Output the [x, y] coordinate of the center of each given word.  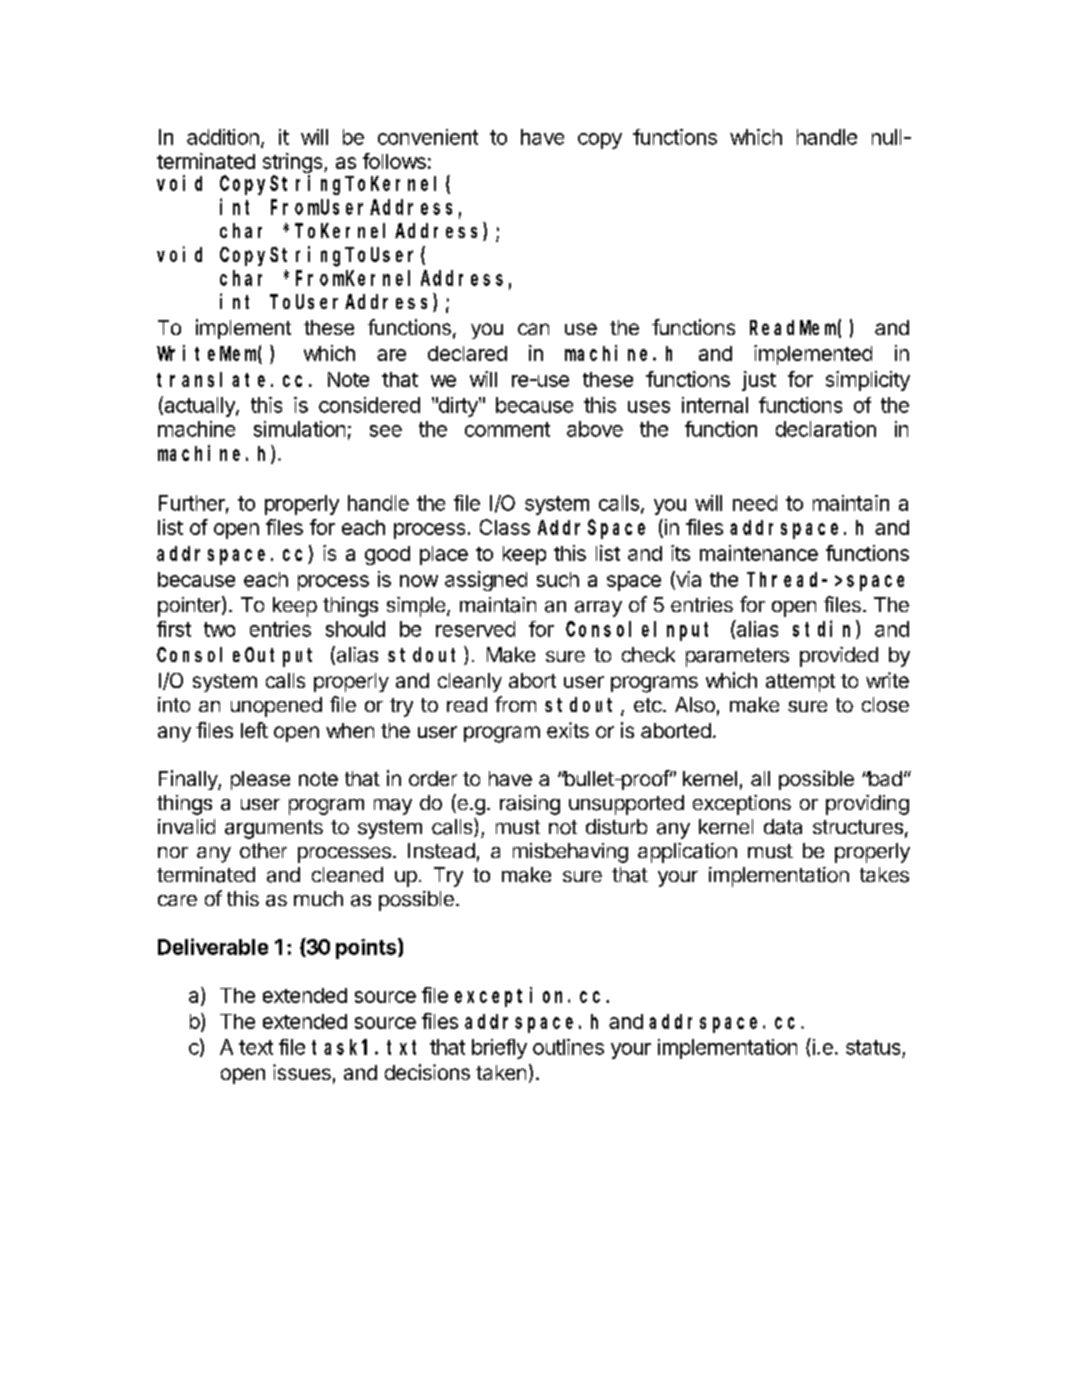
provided [839, 657]
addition [223, 137]
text [256, 1047]
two [219, 629]
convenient [428, 137]
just [759, 381]
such [558, 579]
